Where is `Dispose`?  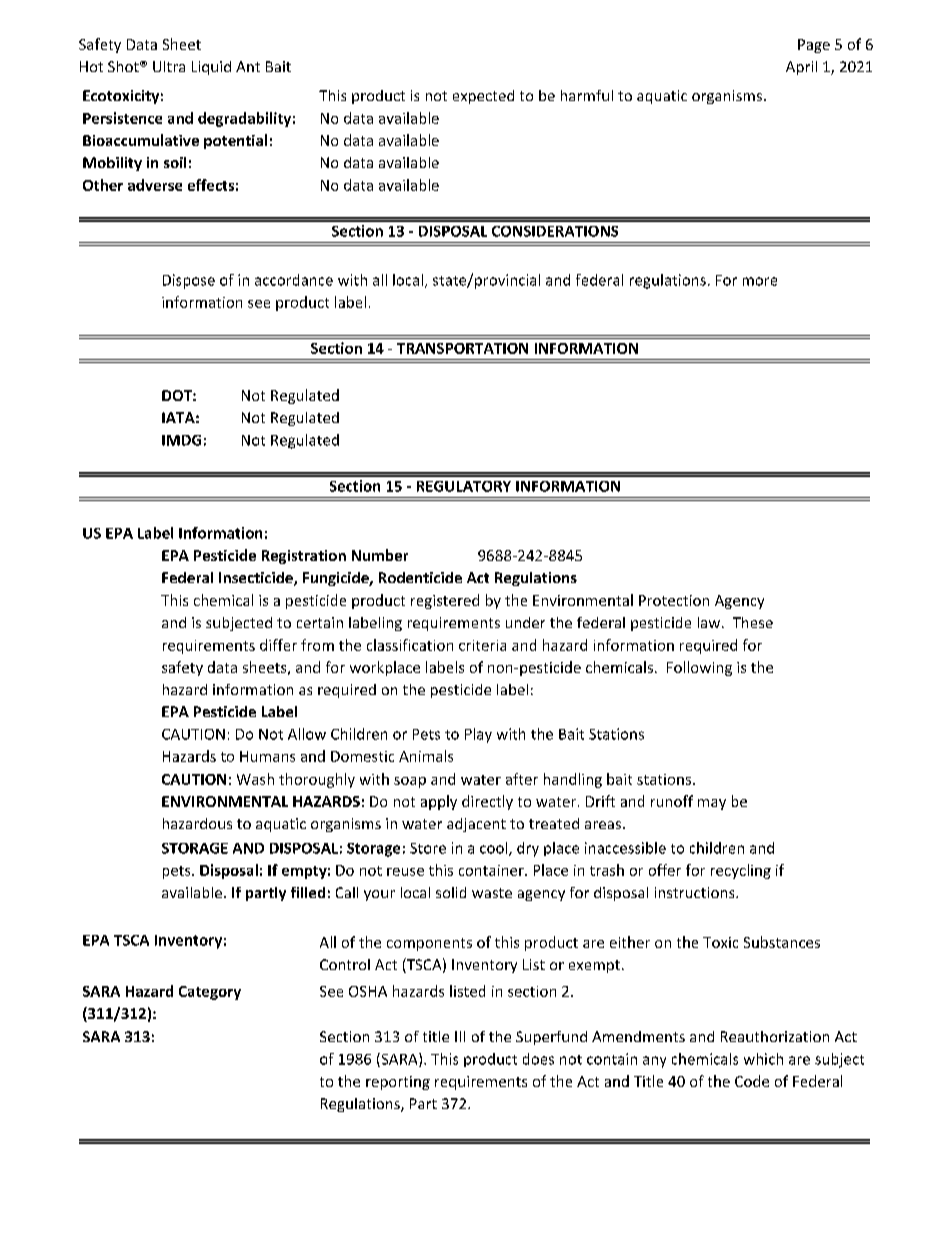
Dispose is located at coordinates (189, 281).
